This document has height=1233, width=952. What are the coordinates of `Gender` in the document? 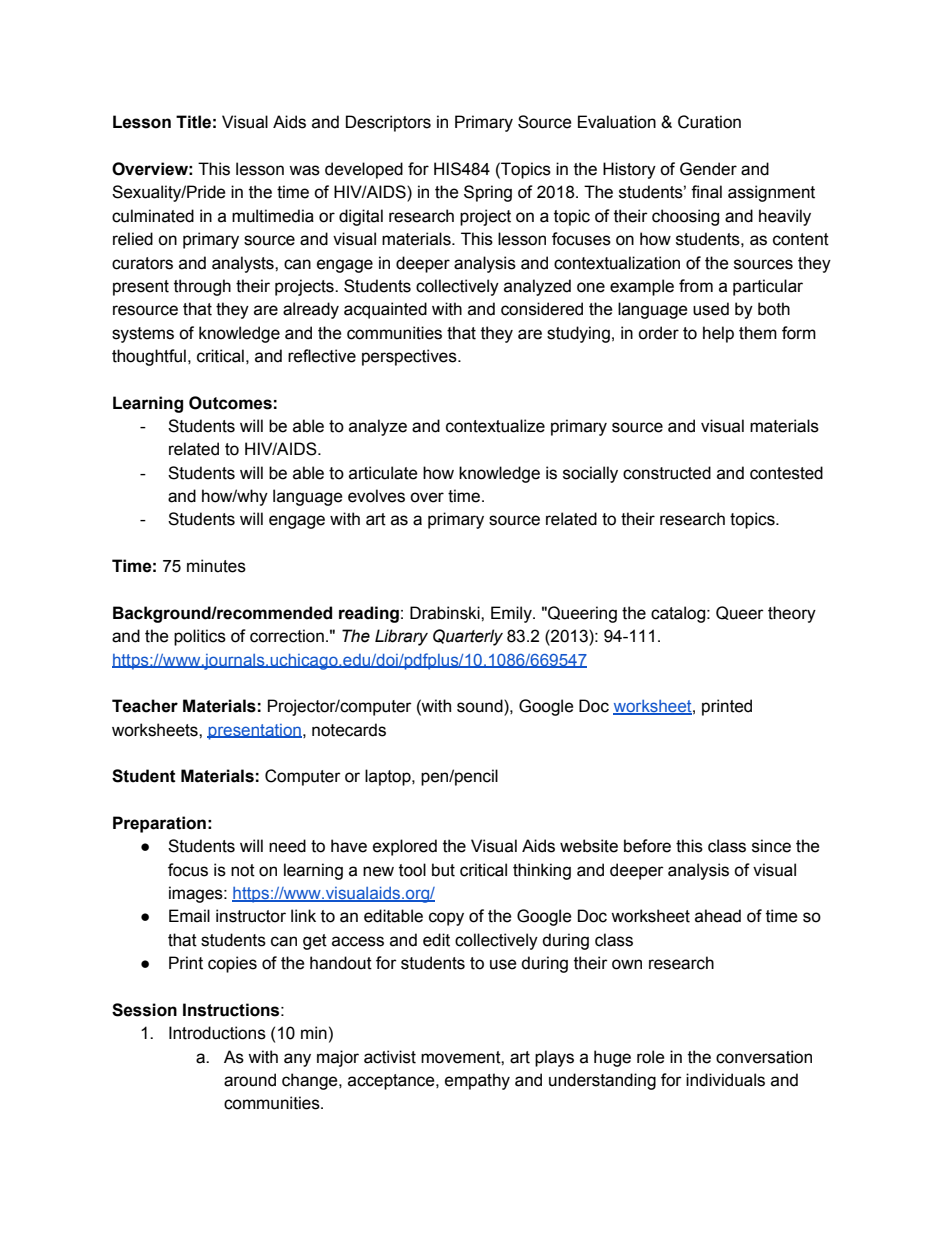 It's located at (708, 169).
